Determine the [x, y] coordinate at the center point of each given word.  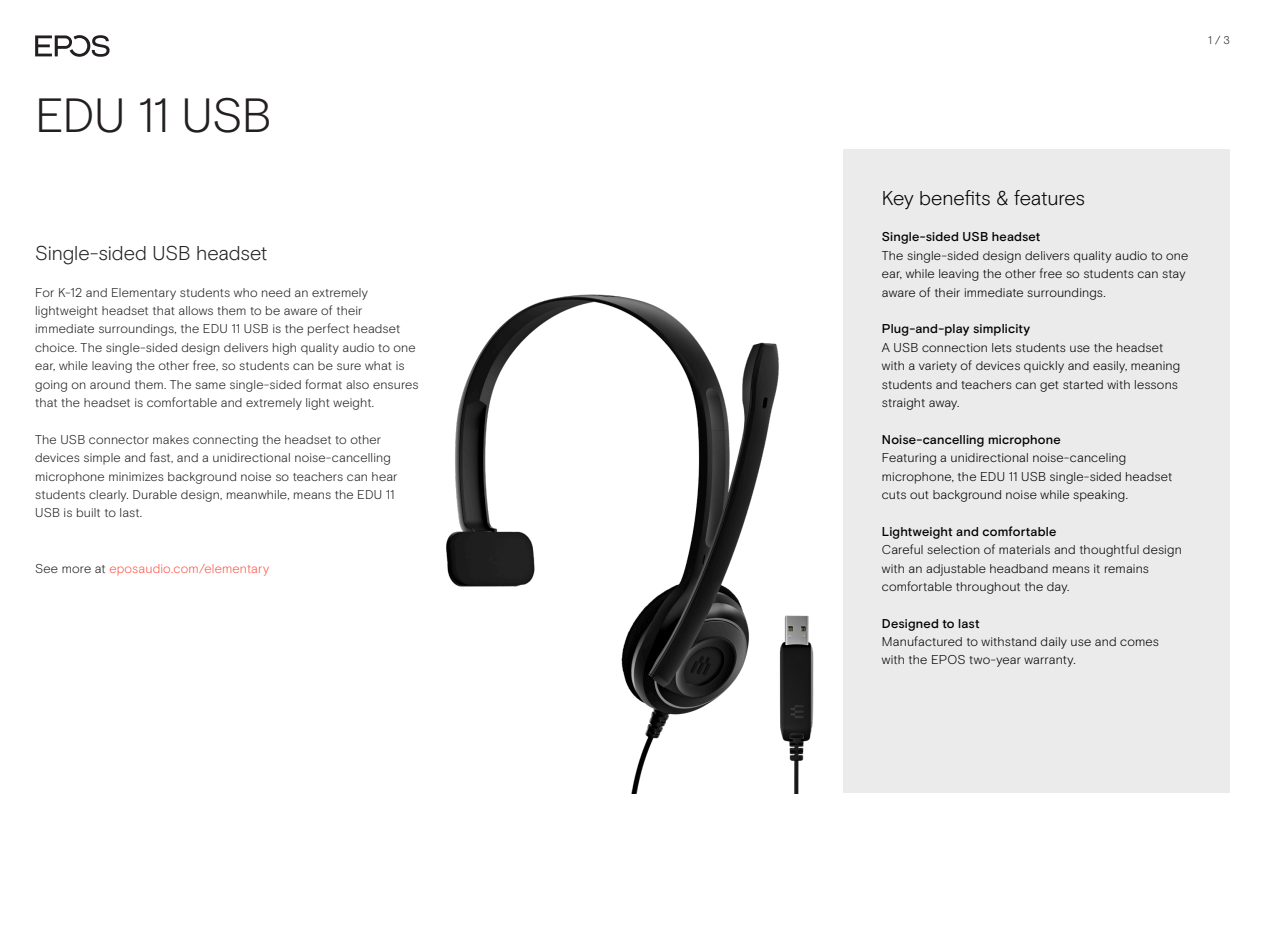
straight [903, 404]
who [245, 292]
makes [171, 439]
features [1049, 198]
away [944, 405]
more [76, 569]
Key [898, 200]
